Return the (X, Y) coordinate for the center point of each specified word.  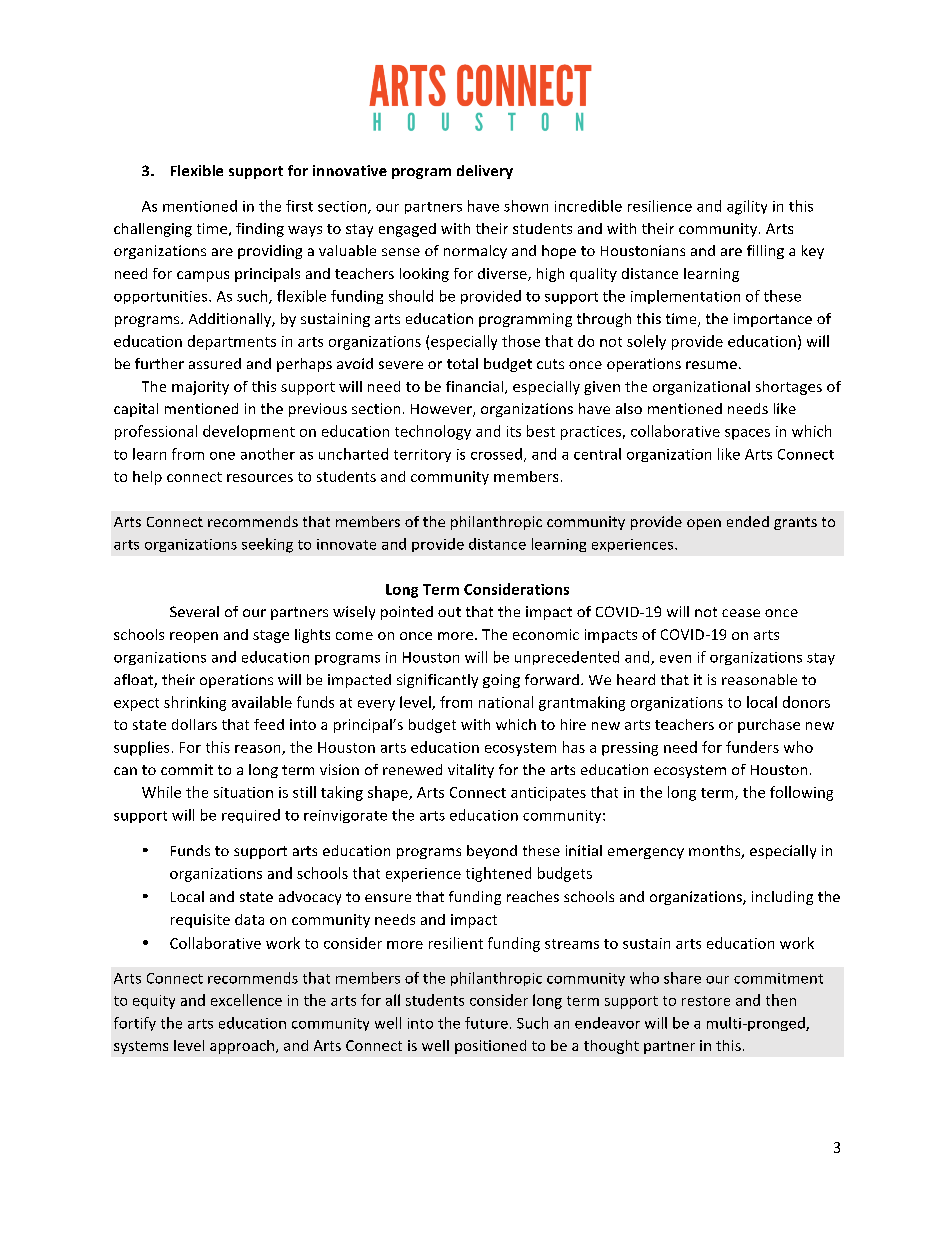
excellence (246, 1000)
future (486, 1023)
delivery (485, 172)
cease (741, 613)
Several (194, 611)
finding (260, 230)
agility (747, 207)
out (449, 612)
